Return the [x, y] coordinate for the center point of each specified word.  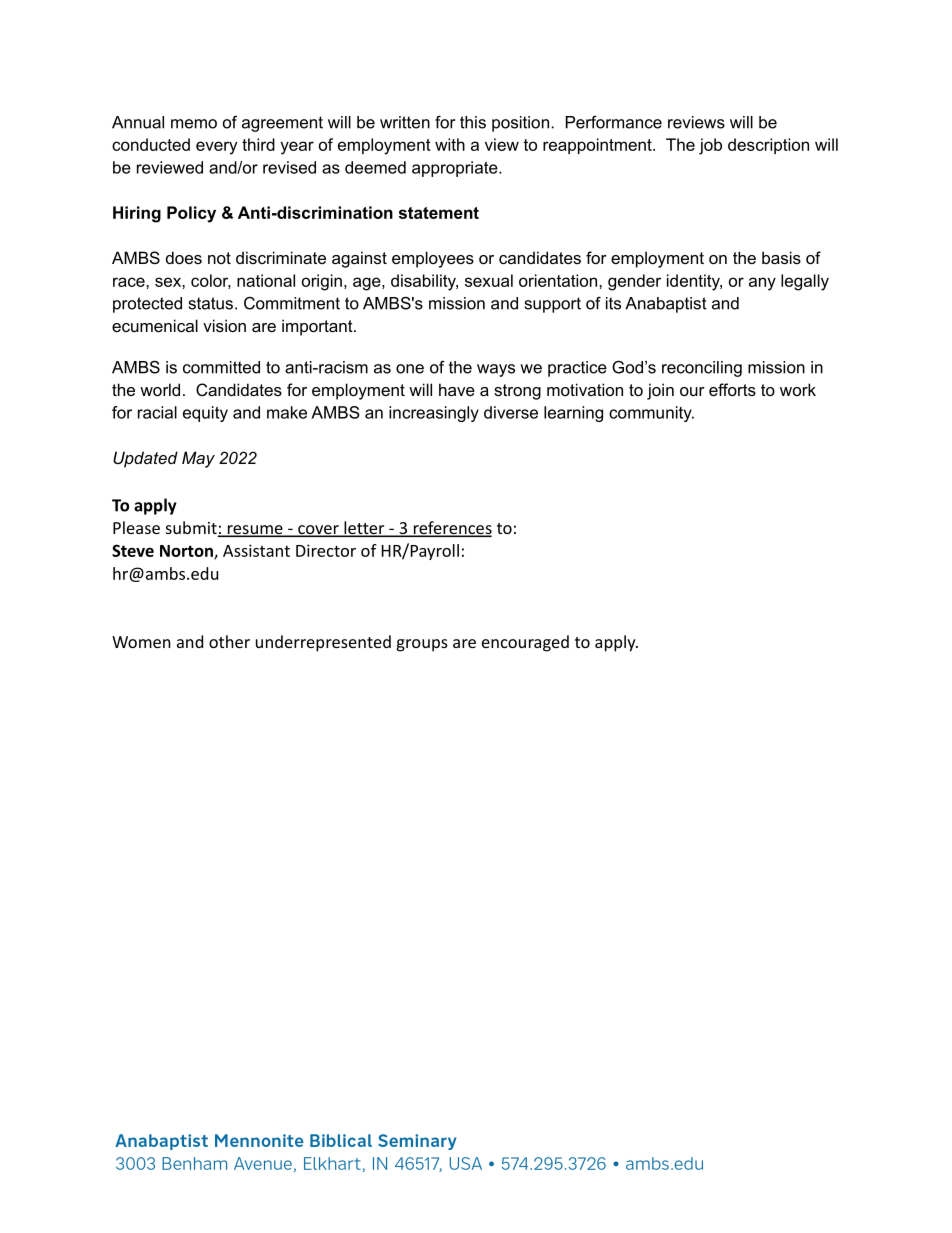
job [710, 146]
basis [781, 257]
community [651, 414]
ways [496, 370]
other [229, 641]
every [216, 148]
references [451, 529]
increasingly [434, 414]
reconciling [702, 369]
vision [224, 325]
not [219, 258]
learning [573, 414]
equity [205, 414]
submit [192, 529]
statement [439, 213]
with [450, 144]
